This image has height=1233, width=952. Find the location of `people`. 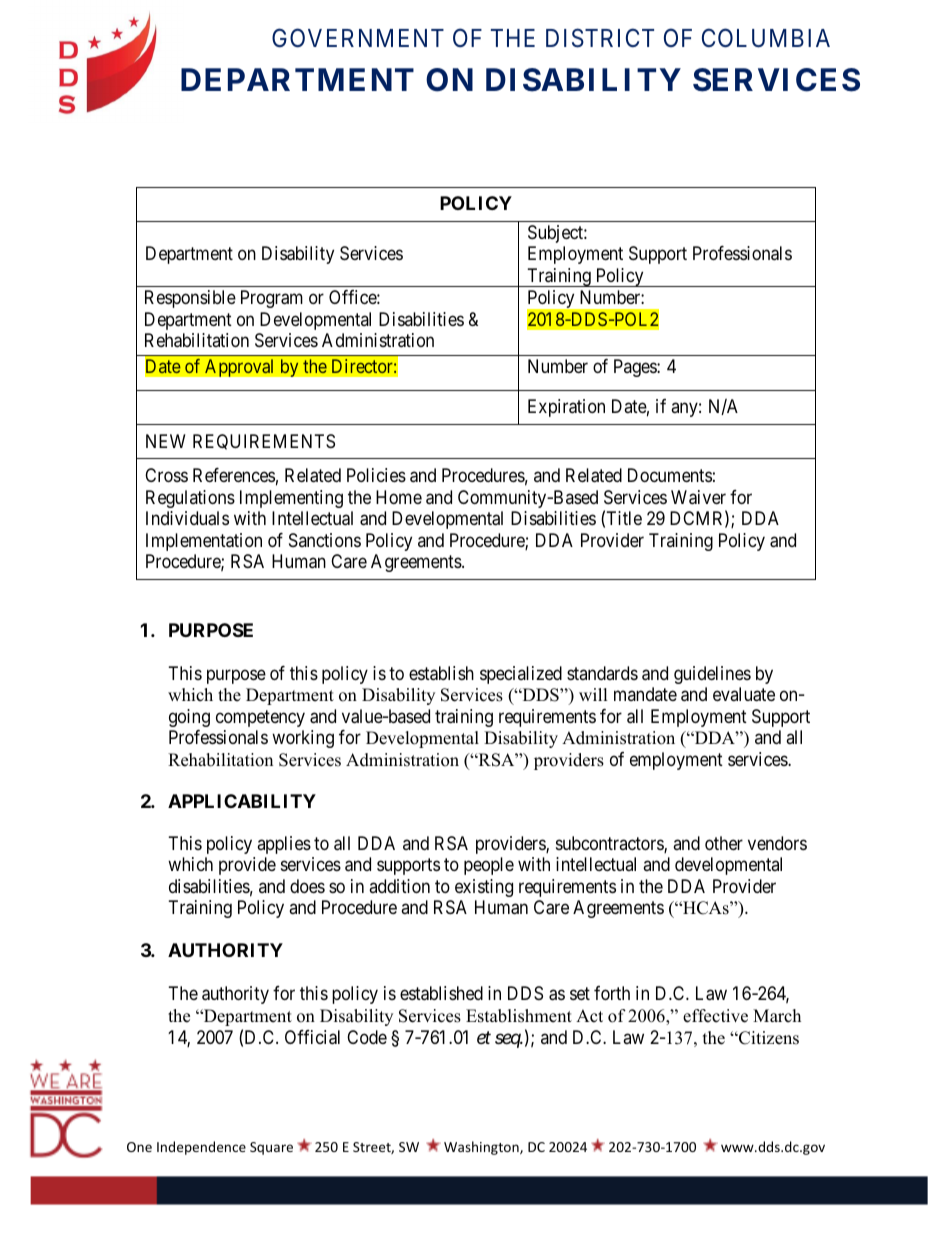

people is located at coordinates (489, 866).
